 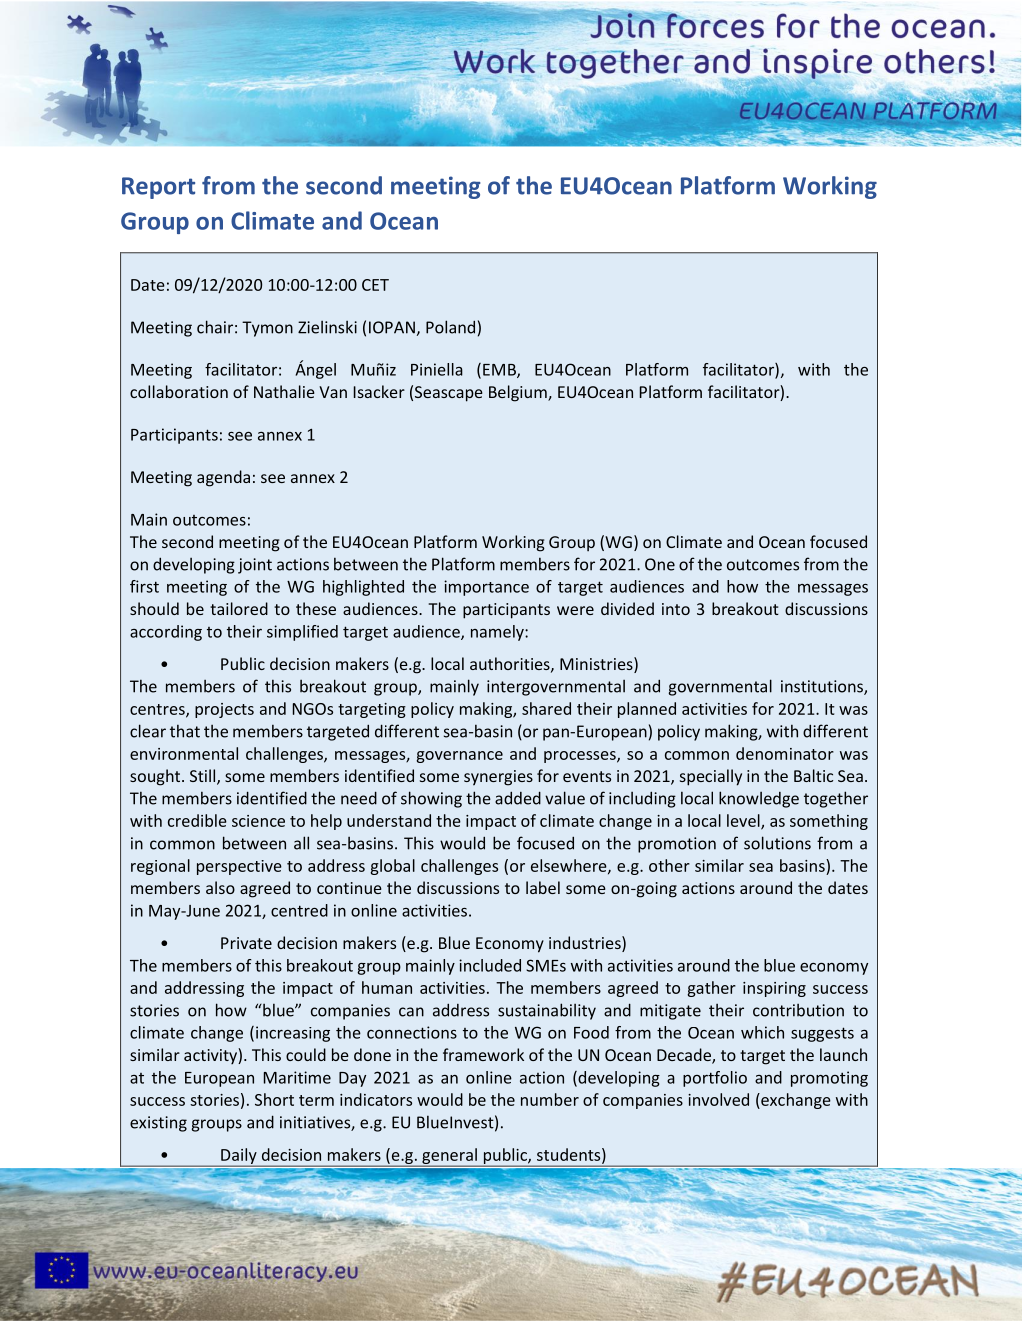 I want to click on Poland, so click(x=450, y=327).
